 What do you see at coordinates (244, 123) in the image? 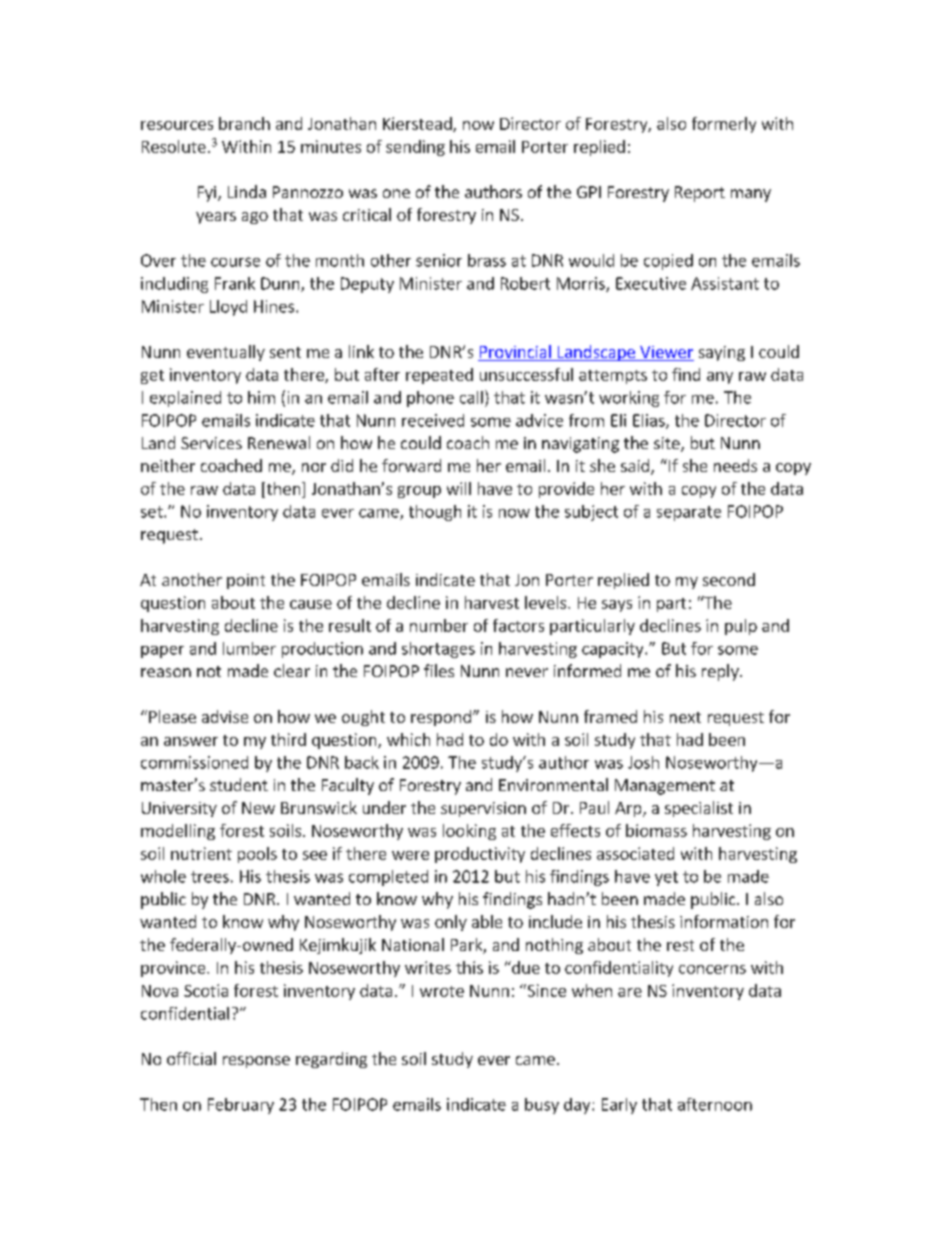
I see `branch` at bounding box center [244, 123].
